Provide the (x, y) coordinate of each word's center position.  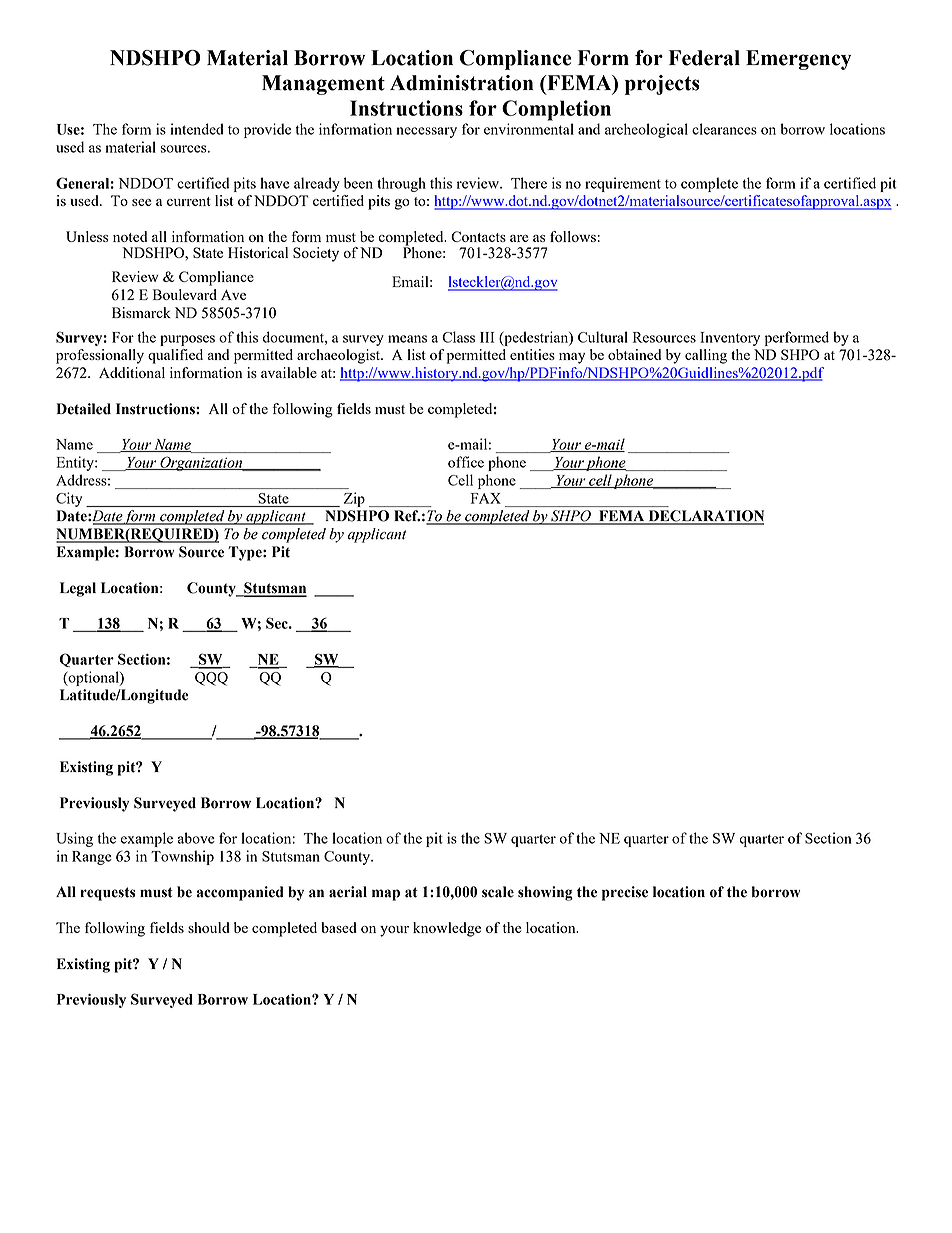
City (69, 499)
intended (197, 129)
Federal (704, 58)
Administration (462, 83)
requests (107, 894)
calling (706, 356)
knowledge (447, 929)
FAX (486, 498)
